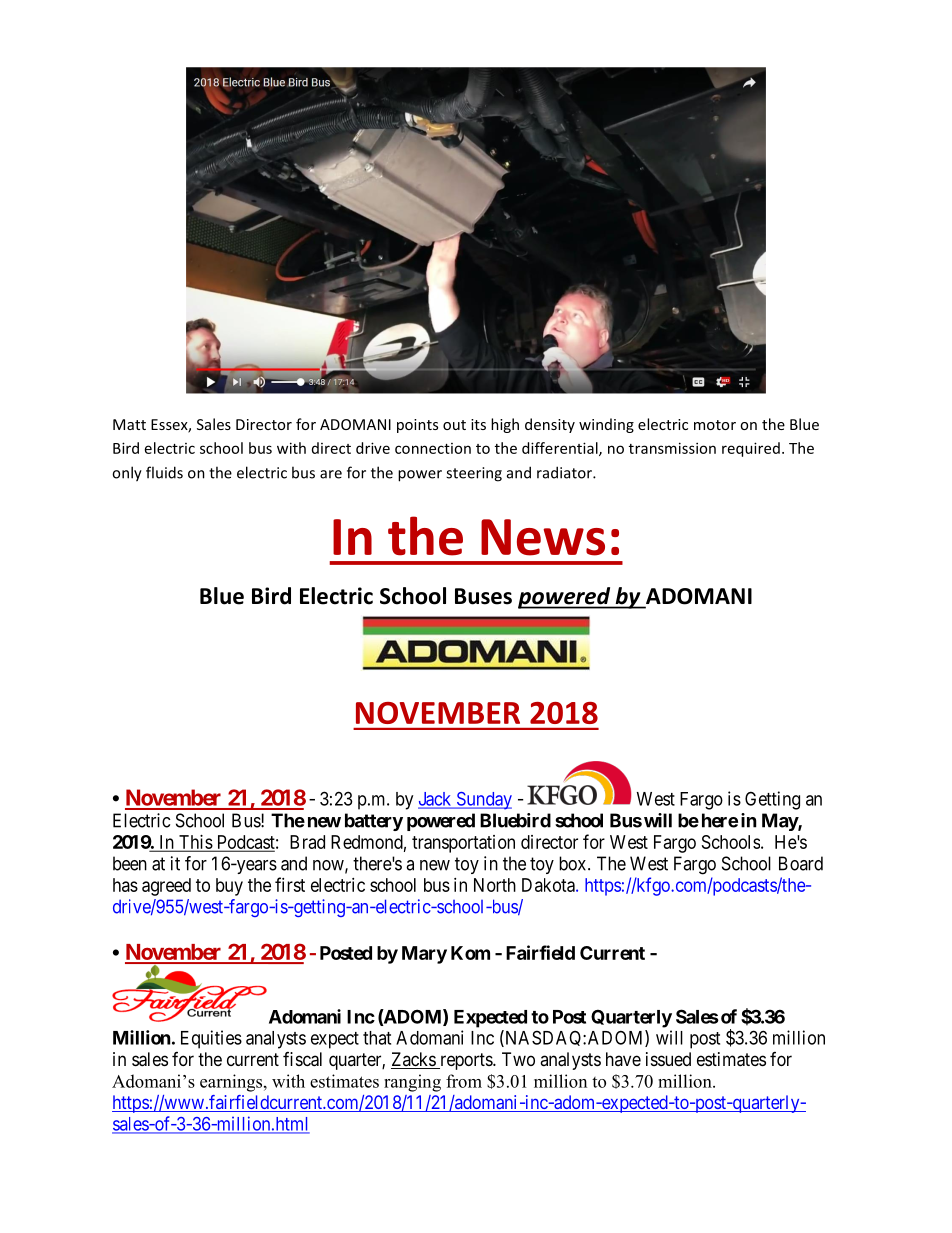 Image resolution: width=952 pixels, height=1233 pixels. I want to click on Buses, so click(483, 596).
